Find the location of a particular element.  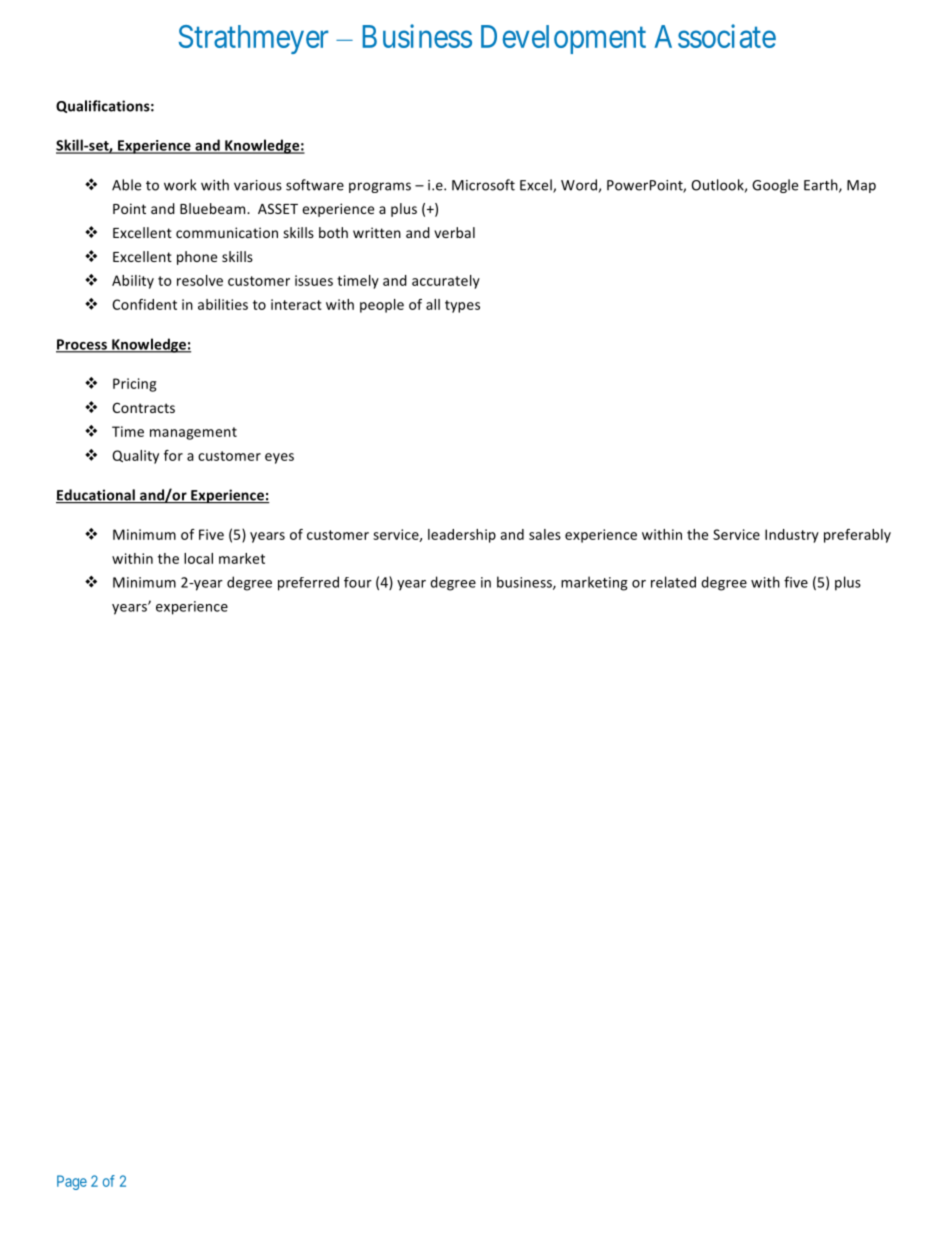

four is located at coordinates (358, 582).
